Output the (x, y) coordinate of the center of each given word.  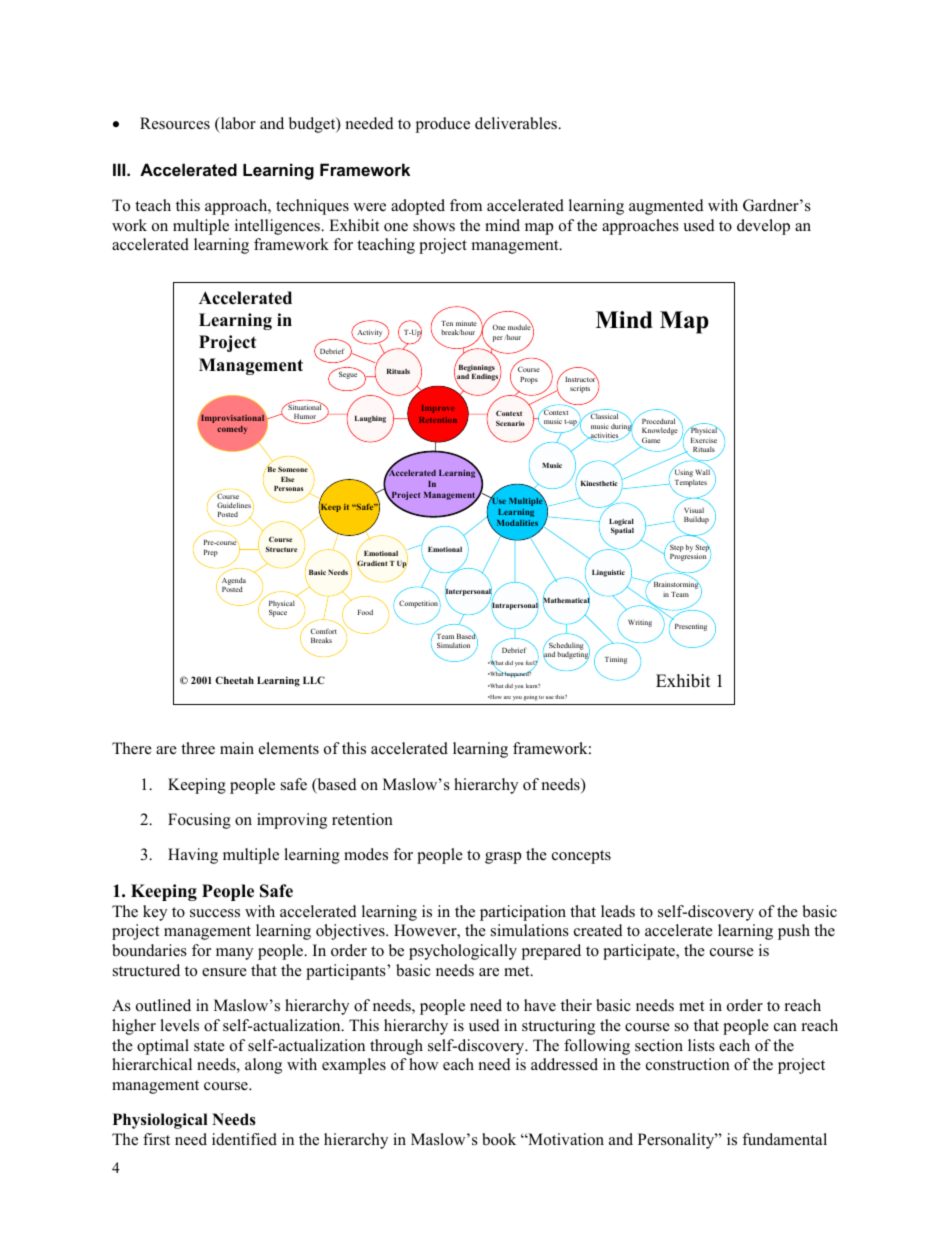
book (499, 1139)
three (198, 748)
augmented (666, 207)
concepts (581, 857)
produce (443, 125)
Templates (690, 483)
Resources (175, 123)
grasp (503, 858)
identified (244, 1139)
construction (688, 1064)
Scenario (510, 423)
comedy (232, 430)
